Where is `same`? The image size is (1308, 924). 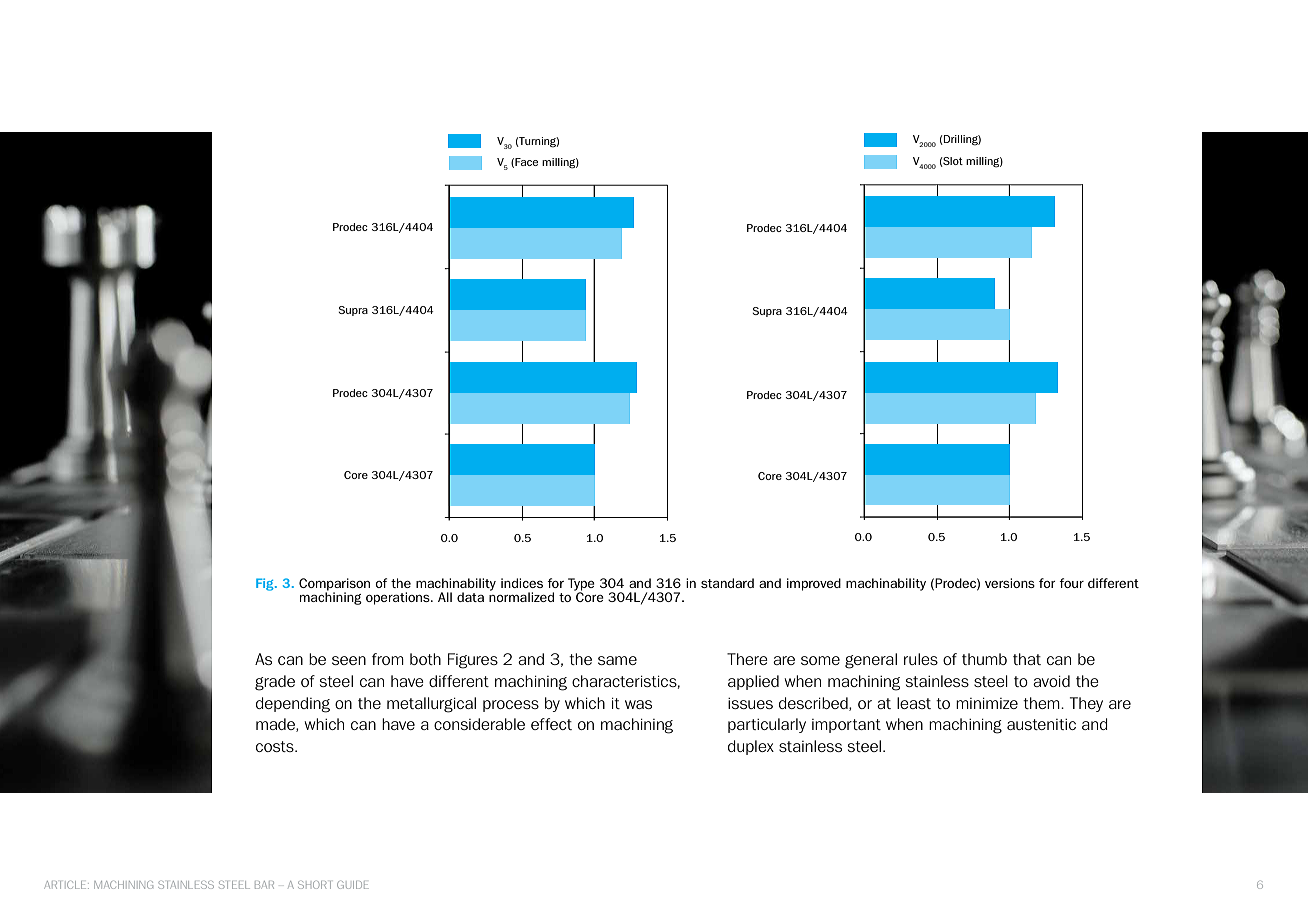
same is located at coordinates (617, 660).
